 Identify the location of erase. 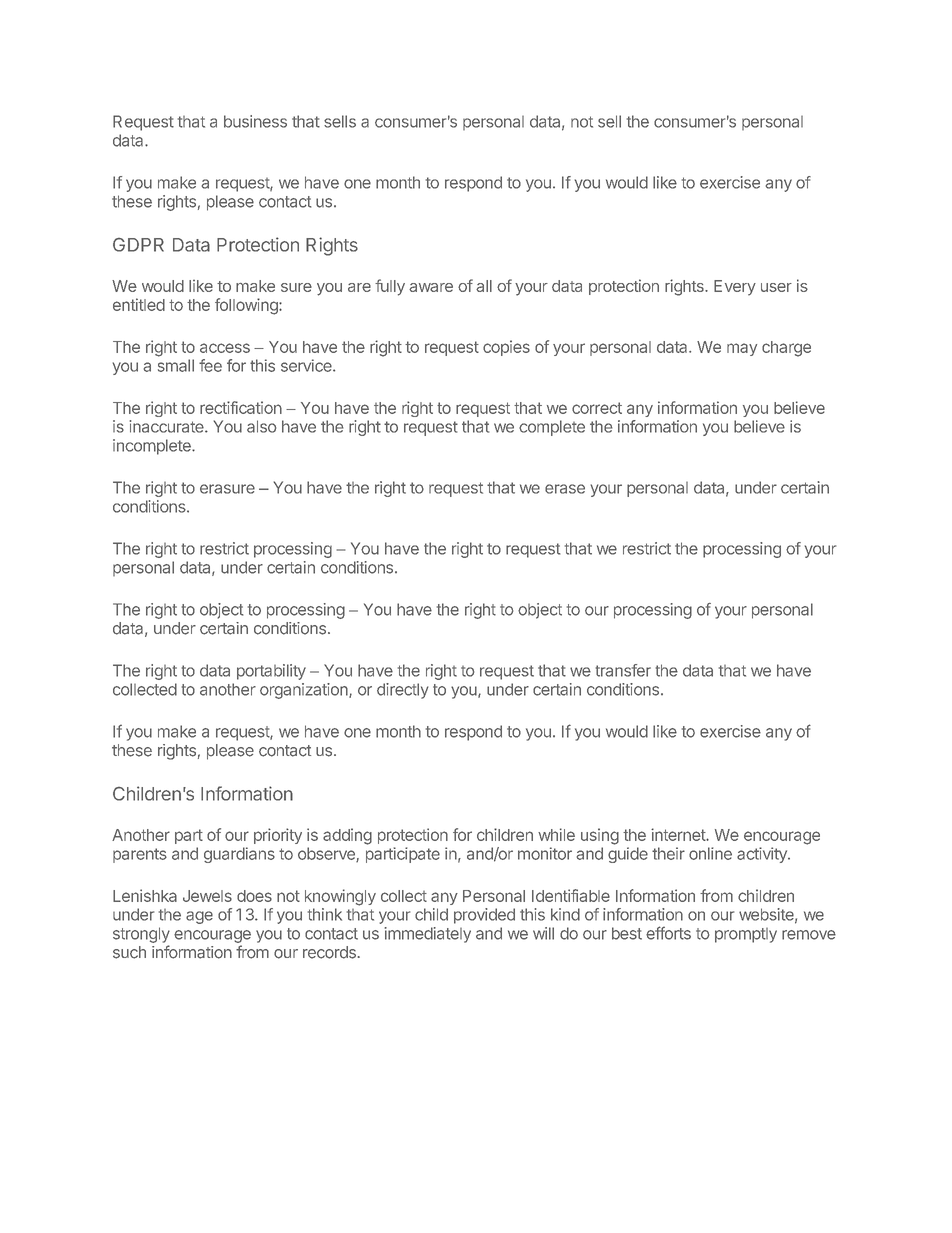
(565, 489).
